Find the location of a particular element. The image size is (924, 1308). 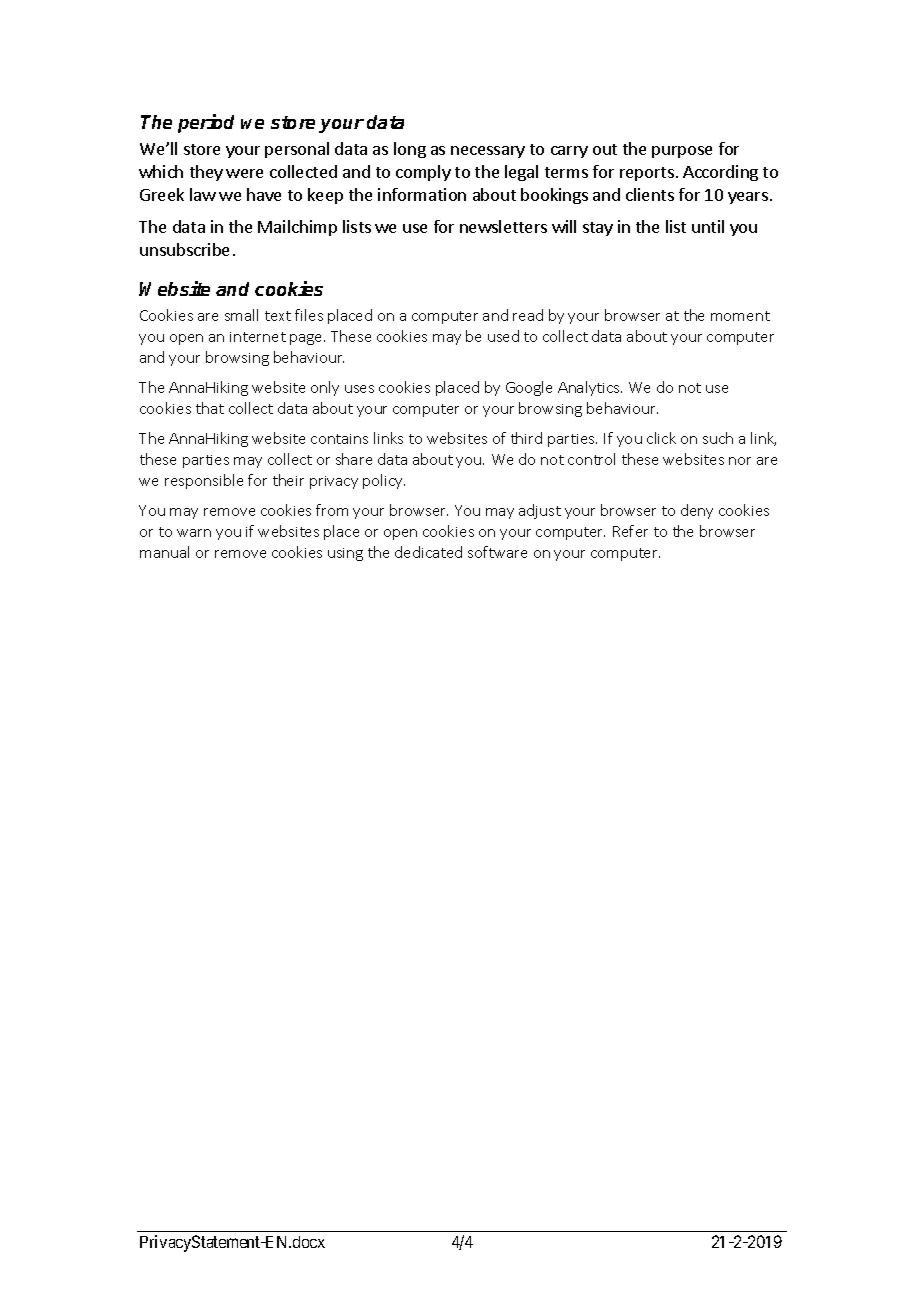

that is located at coordinates (210, 408).
